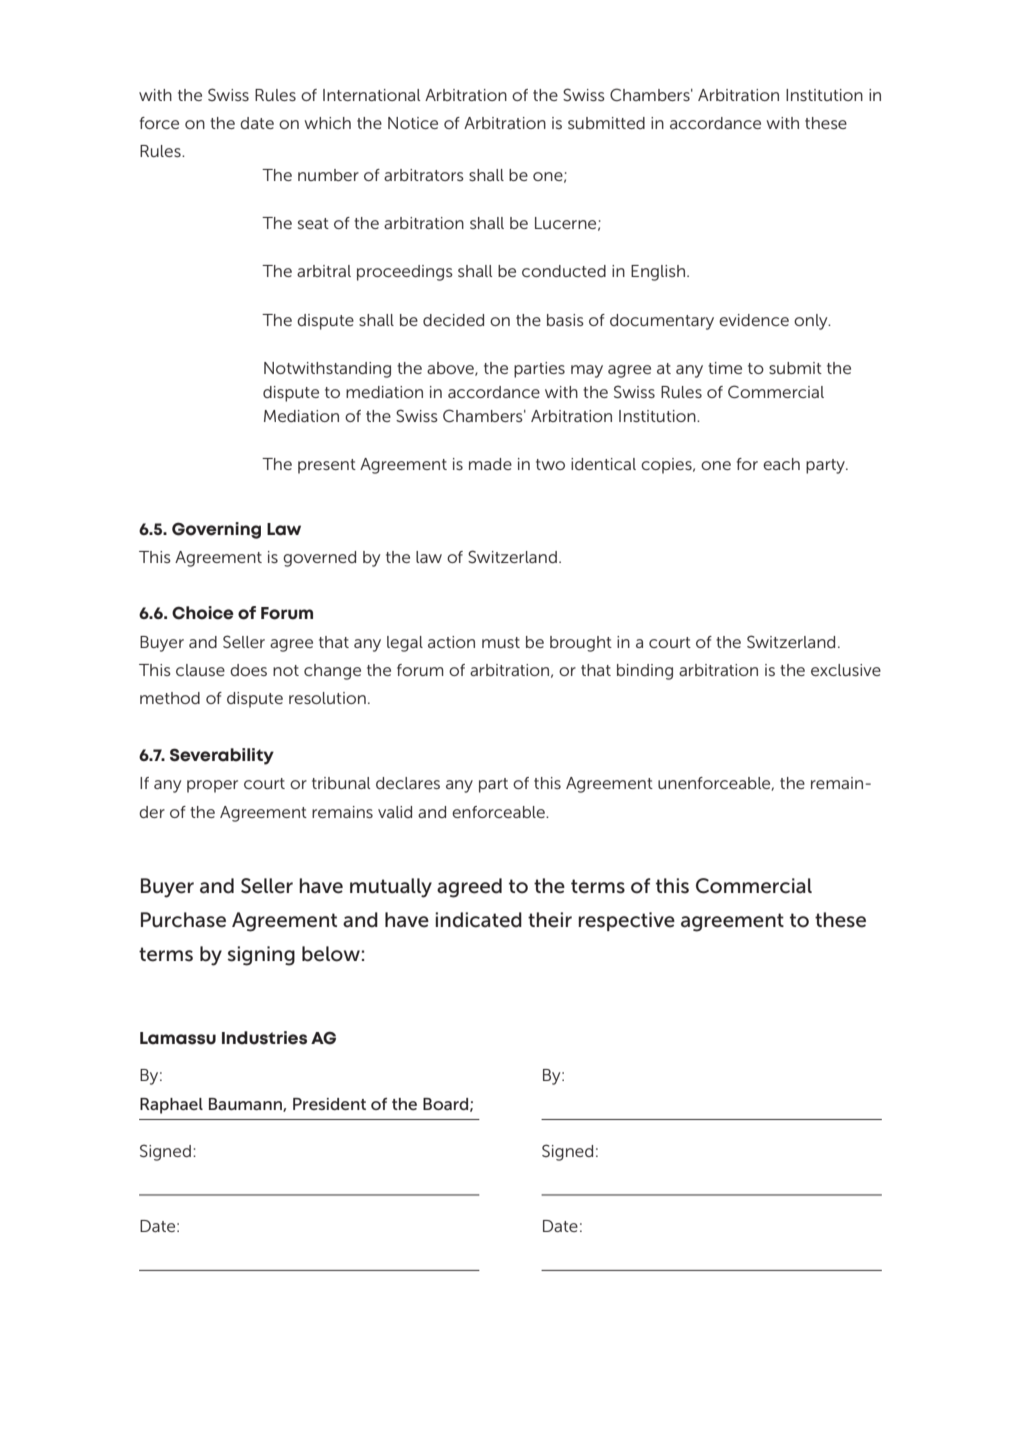  What do you see at coordinates (478, 920) in the screenshot?
I see `indicated` at bounding box center [478, 920].
